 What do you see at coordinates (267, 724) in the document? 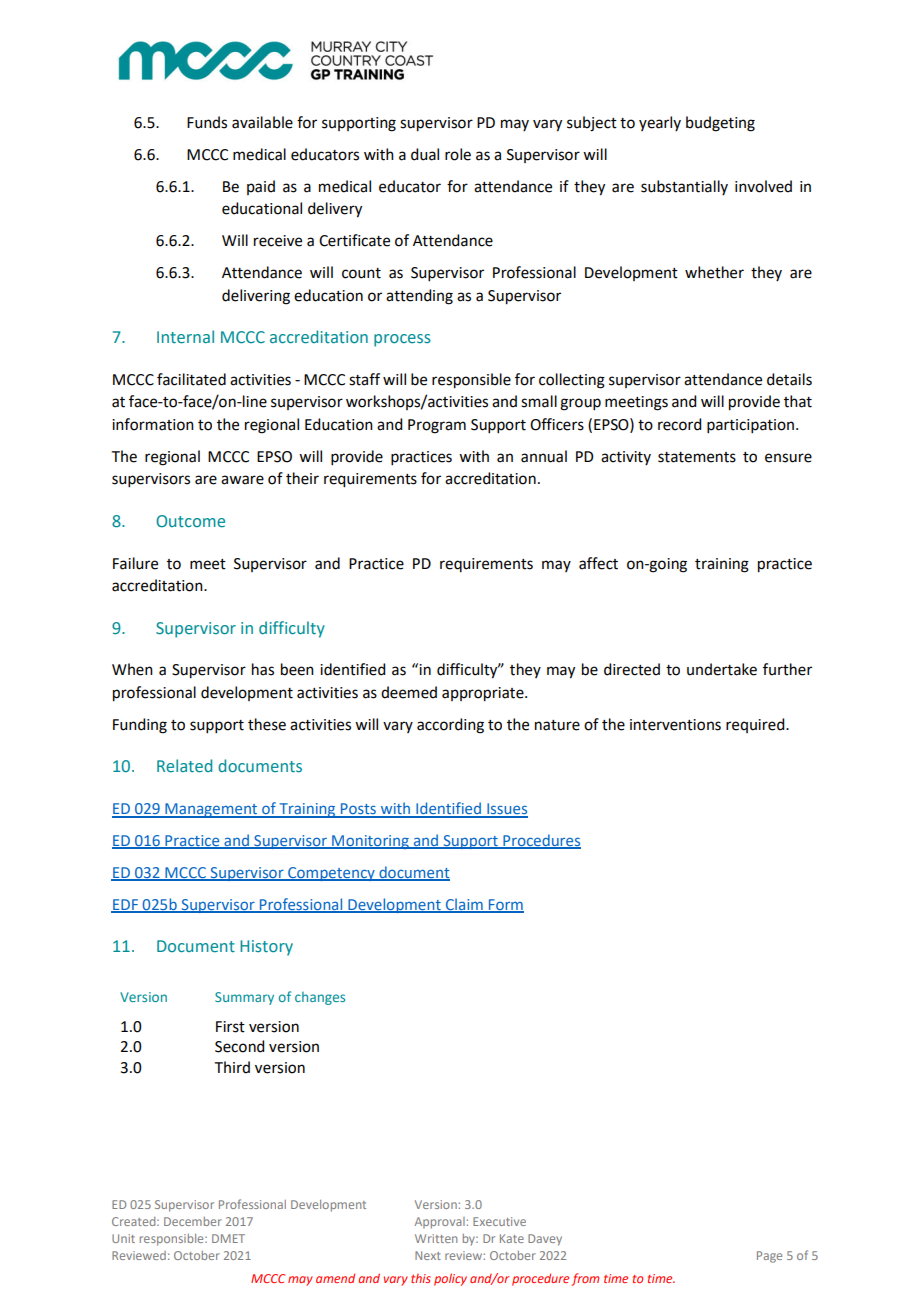
I see `these` at bounding box center [267, 724].
